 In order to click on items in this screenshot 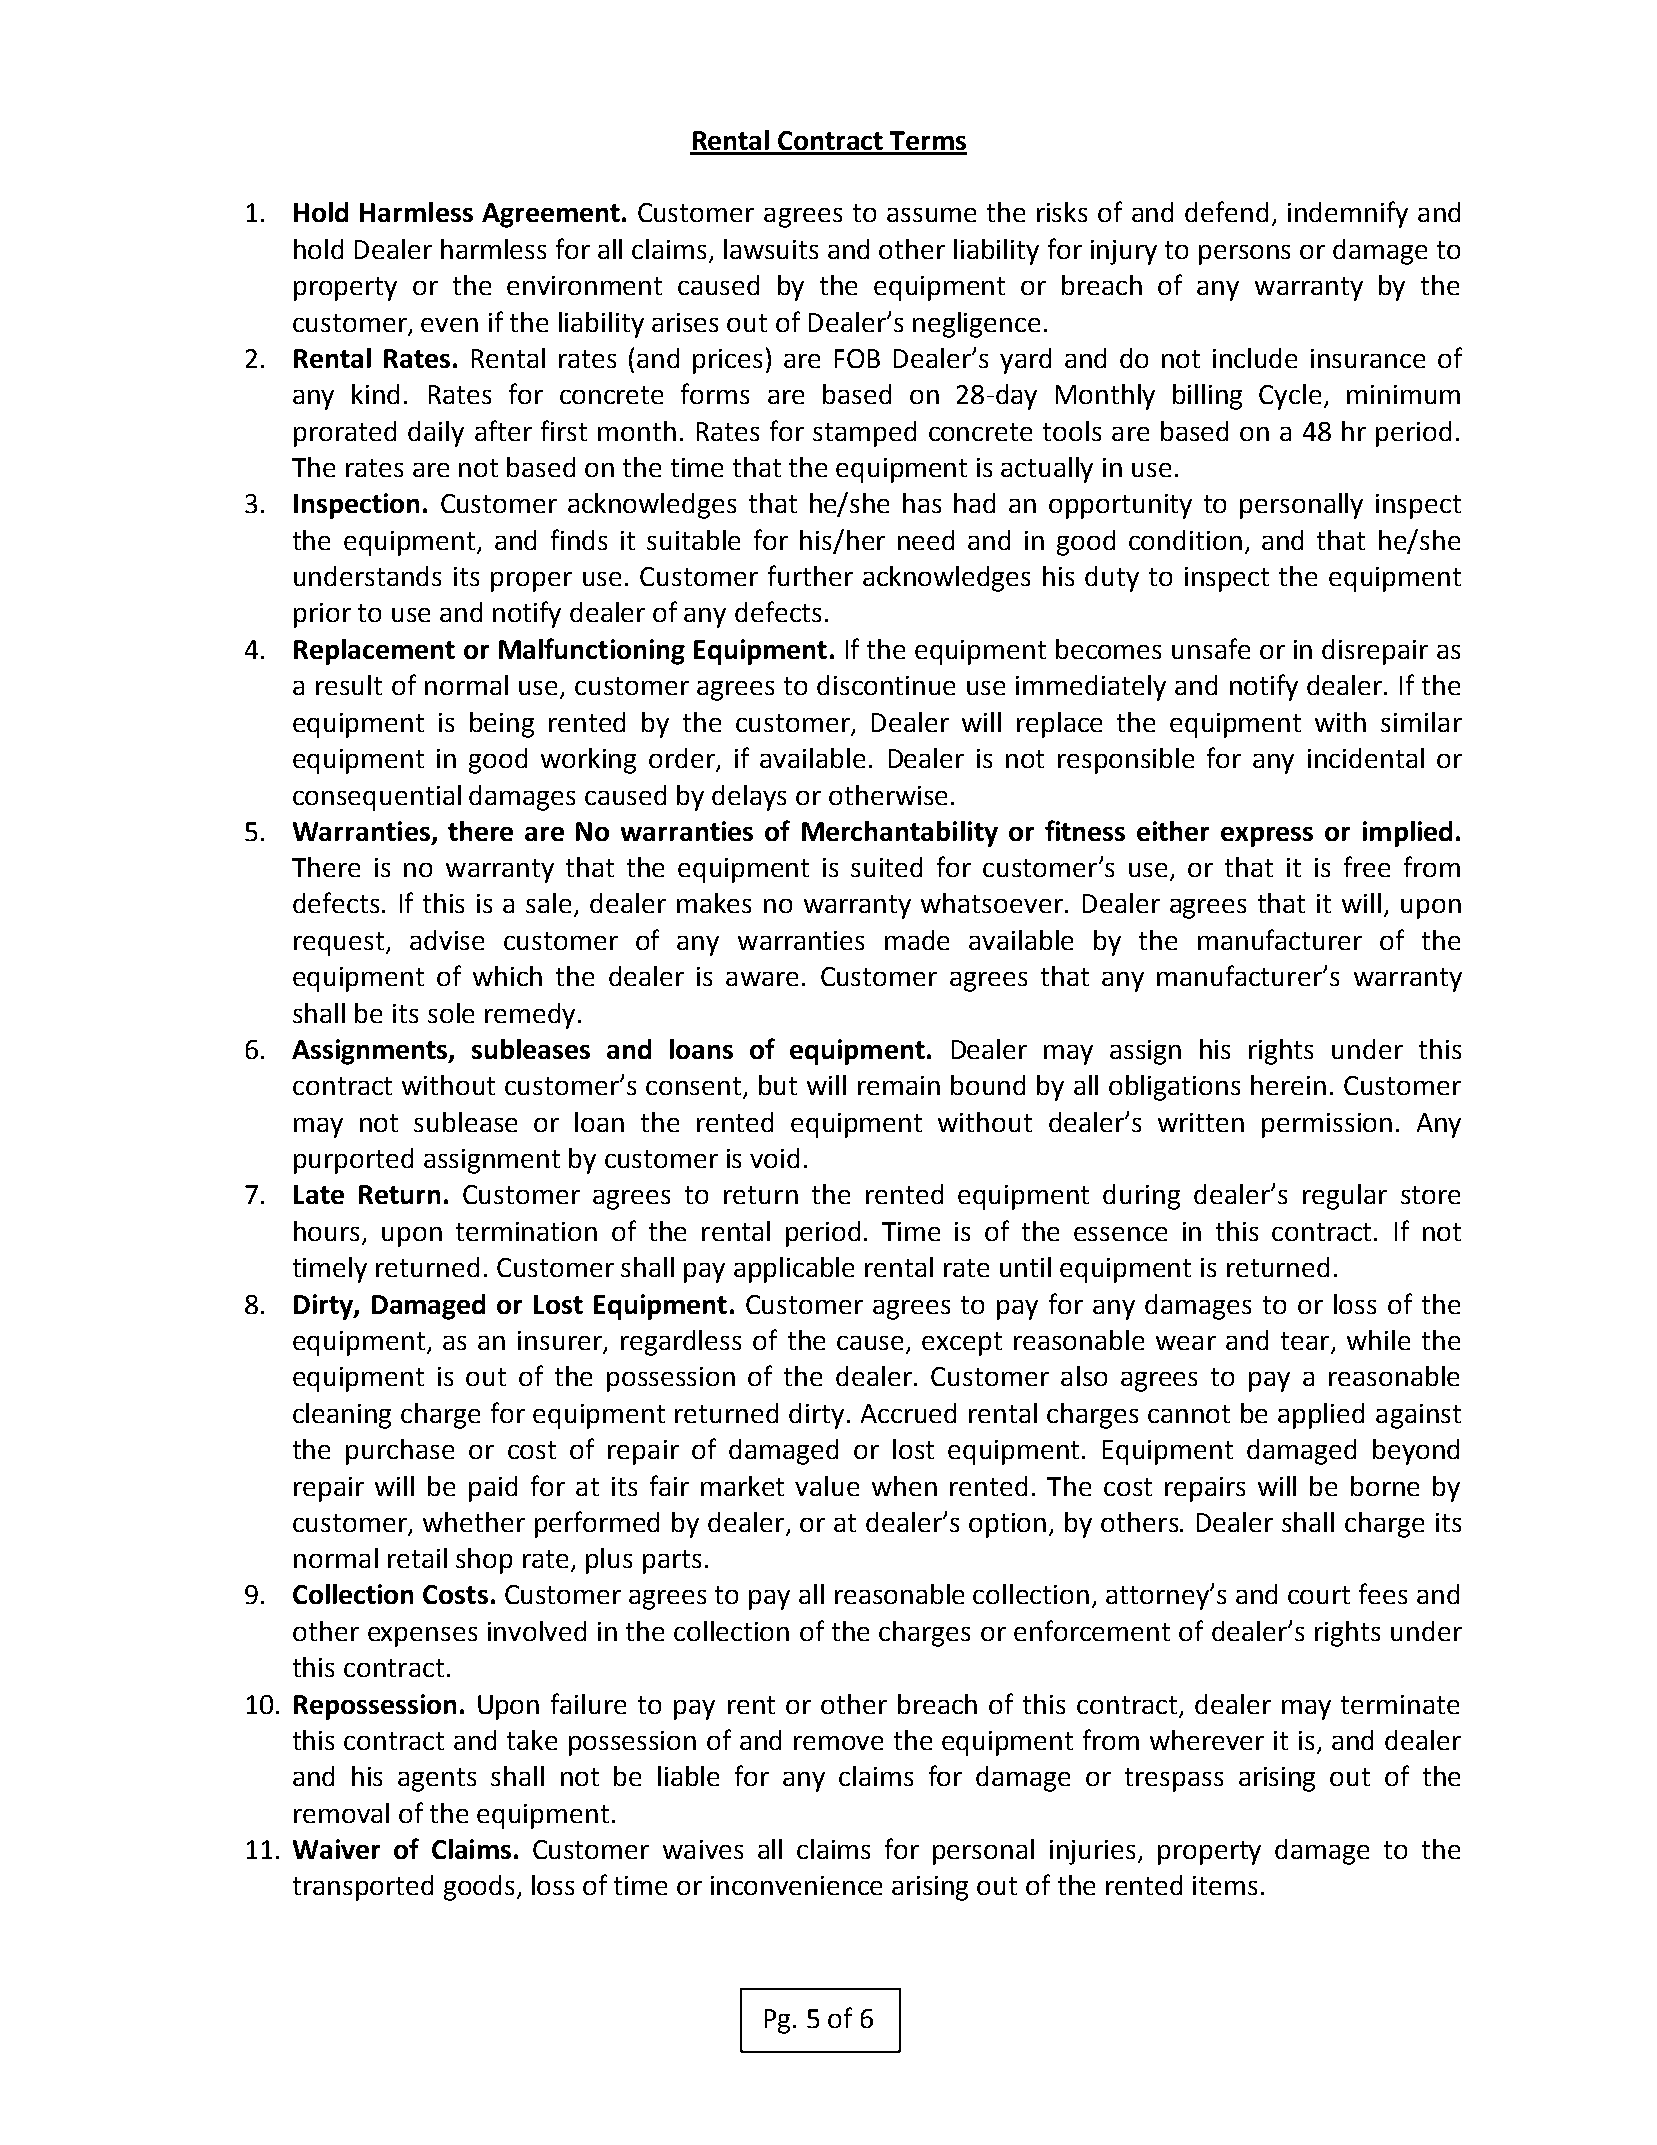, I will do `click(1225, 1885)`.
